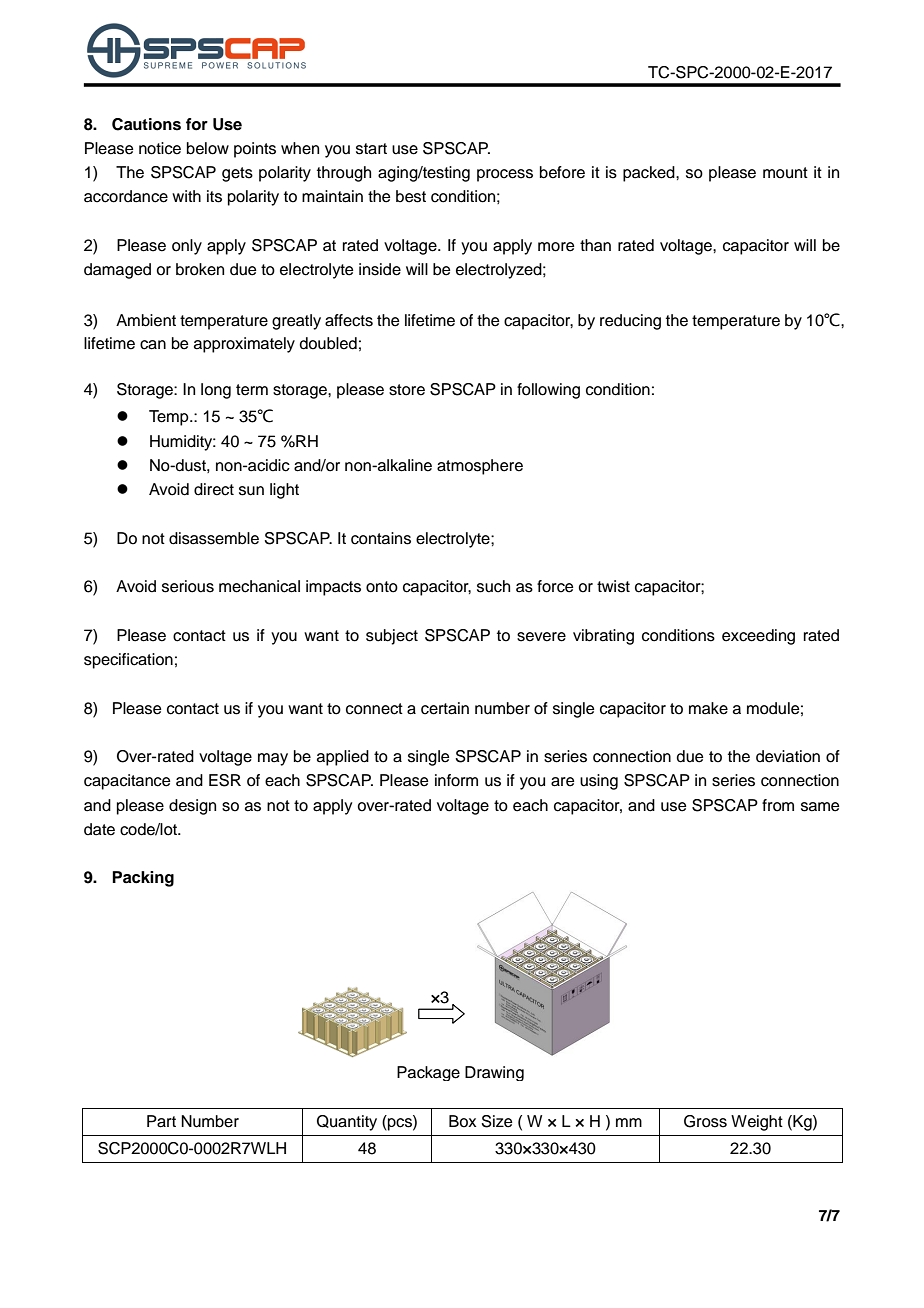 This page has height=1308, width=924. I want to click on below, so click(208, 148).
